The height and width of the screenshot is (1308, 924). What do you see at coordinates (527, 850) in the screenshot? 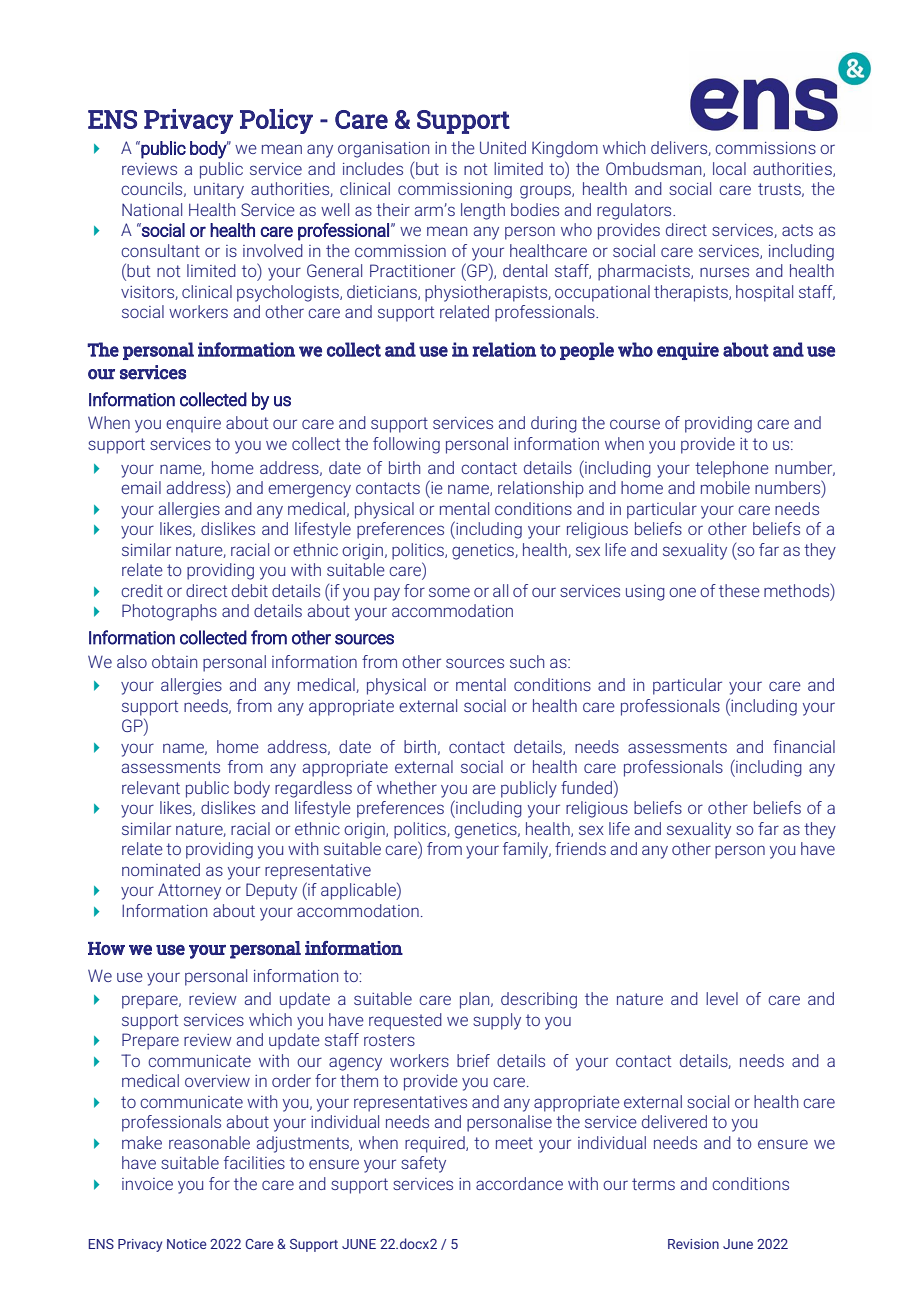
I see `family` at bounding box center [527, 850].
